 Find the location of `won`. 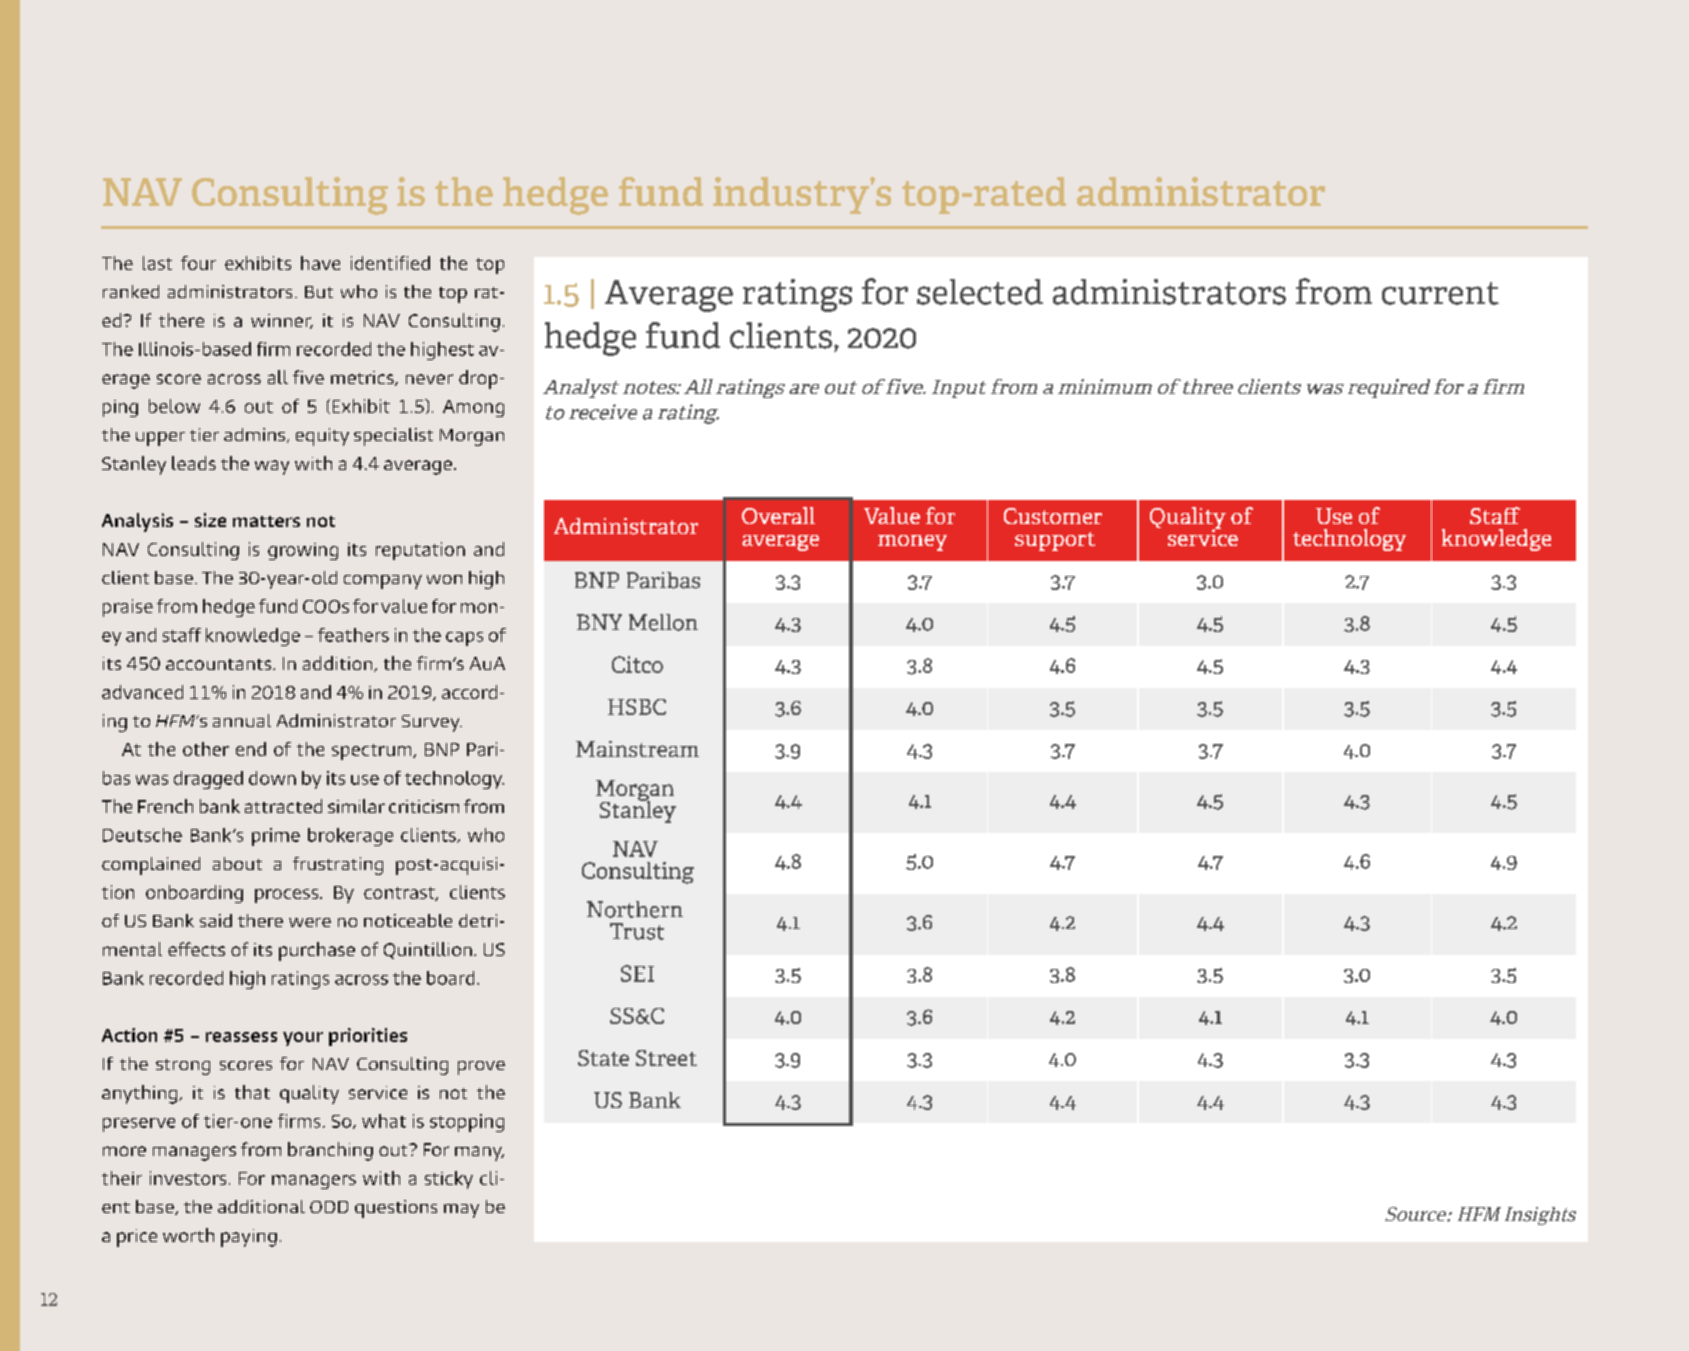

won is located at coordinates (444, 579).
